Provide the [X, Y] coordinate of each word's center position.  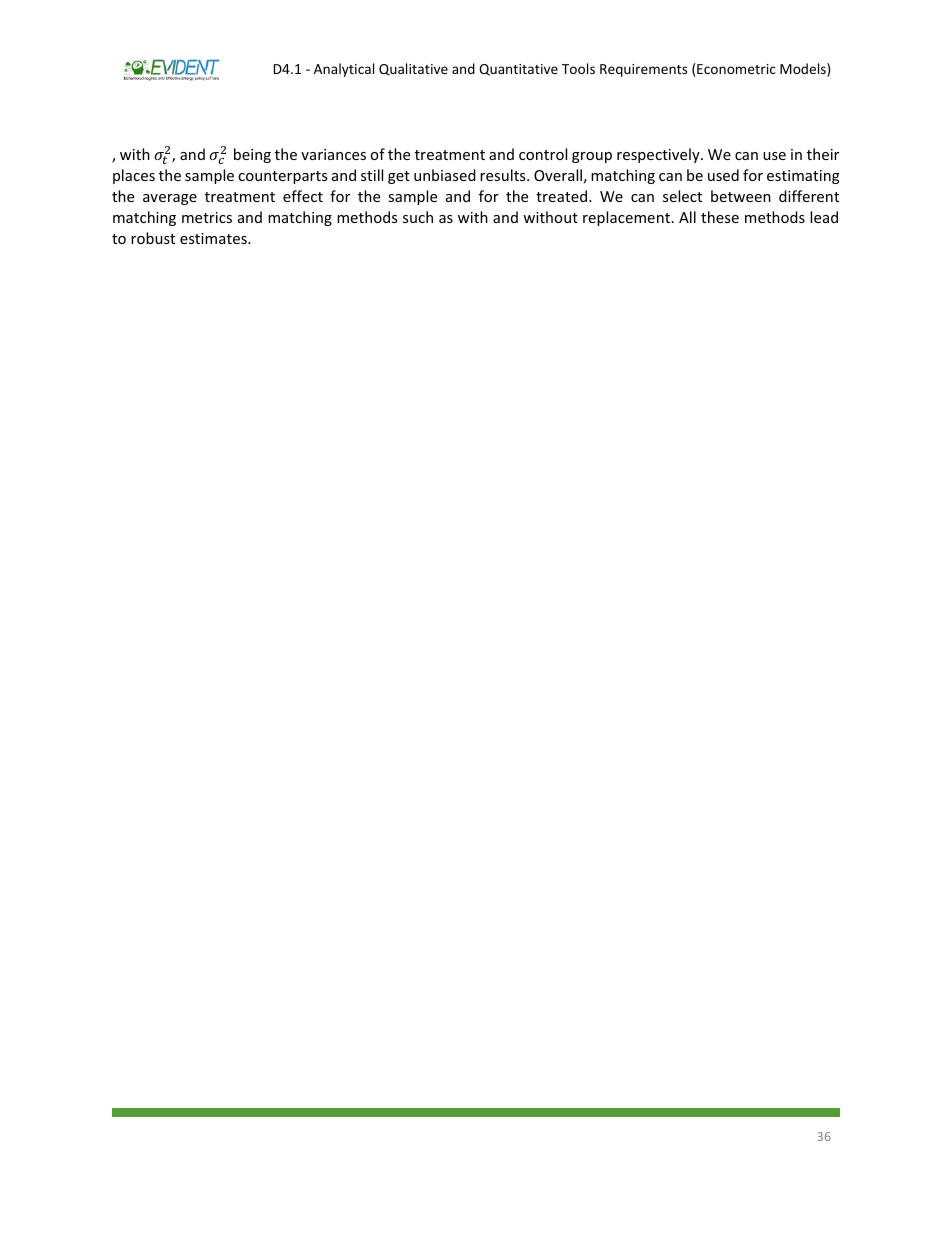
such [418, 217]
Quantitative [518, 70]
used [723, 175]
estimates [214, 238]
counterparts [282, 177]
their [823, 154]
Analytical [344, 70]
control [543, 154]
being [252, 155]
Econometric [736, 69]
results [504, 175]
